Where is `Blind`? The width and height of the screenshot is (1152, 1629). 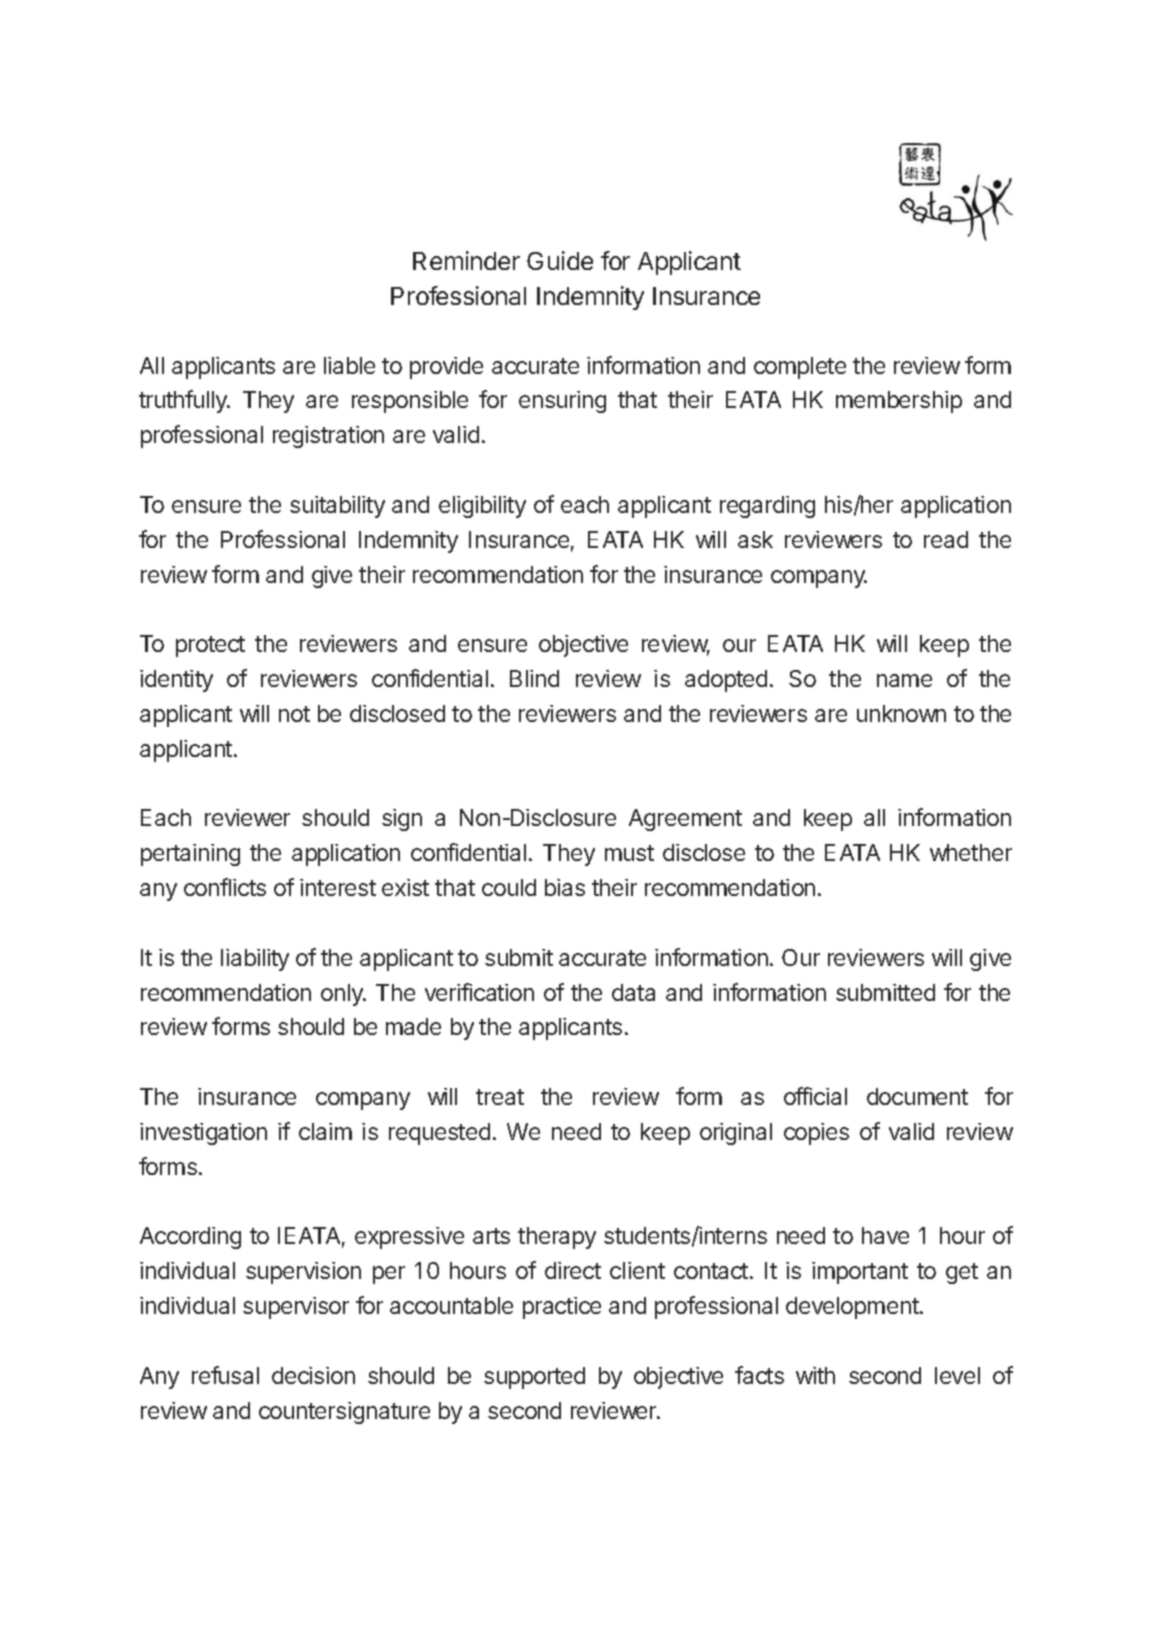 Blind is located at coordinates (534, 678).
